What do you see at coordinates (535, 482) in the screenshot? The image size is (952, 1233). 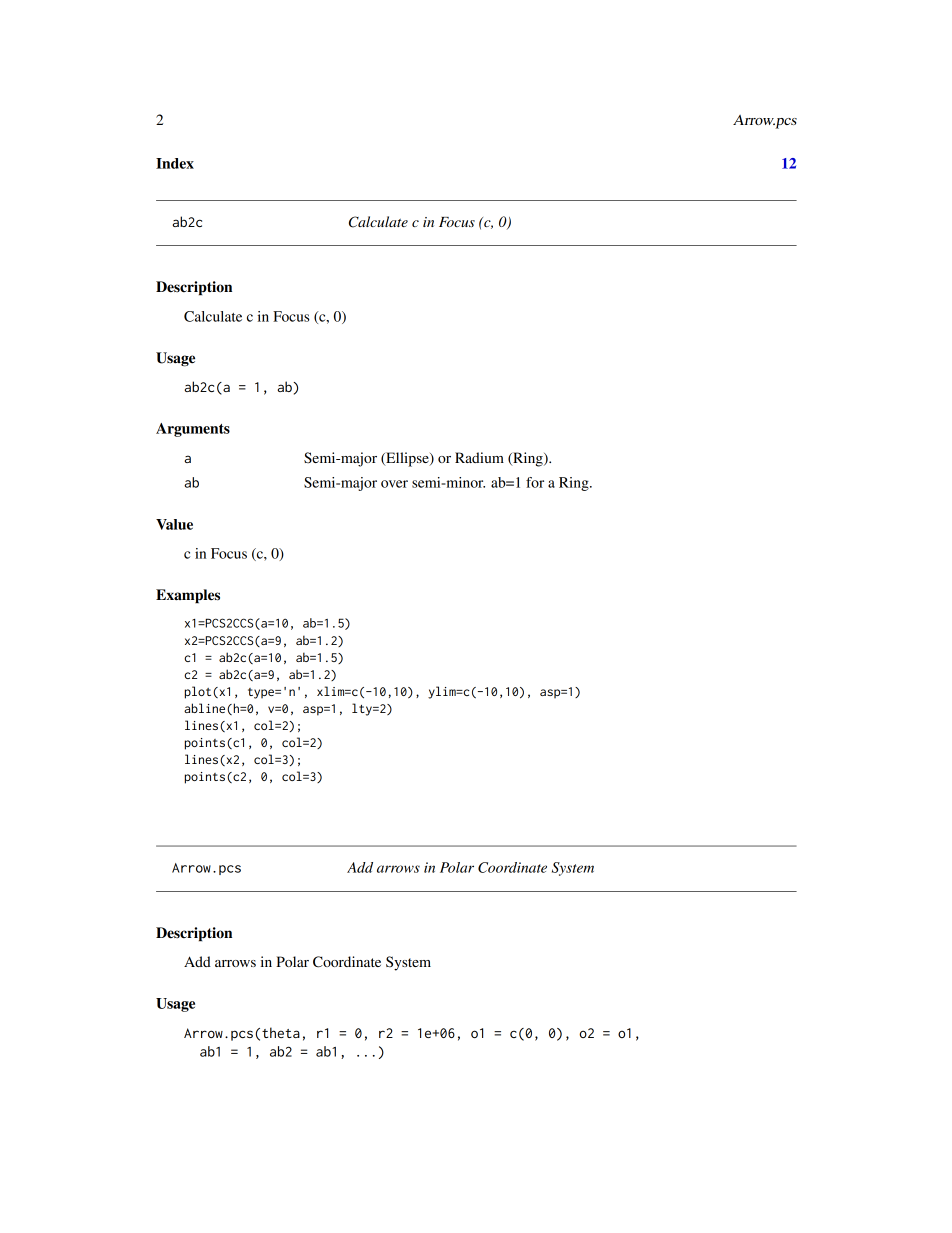 I see `for` at bounding box center [535, 482].
